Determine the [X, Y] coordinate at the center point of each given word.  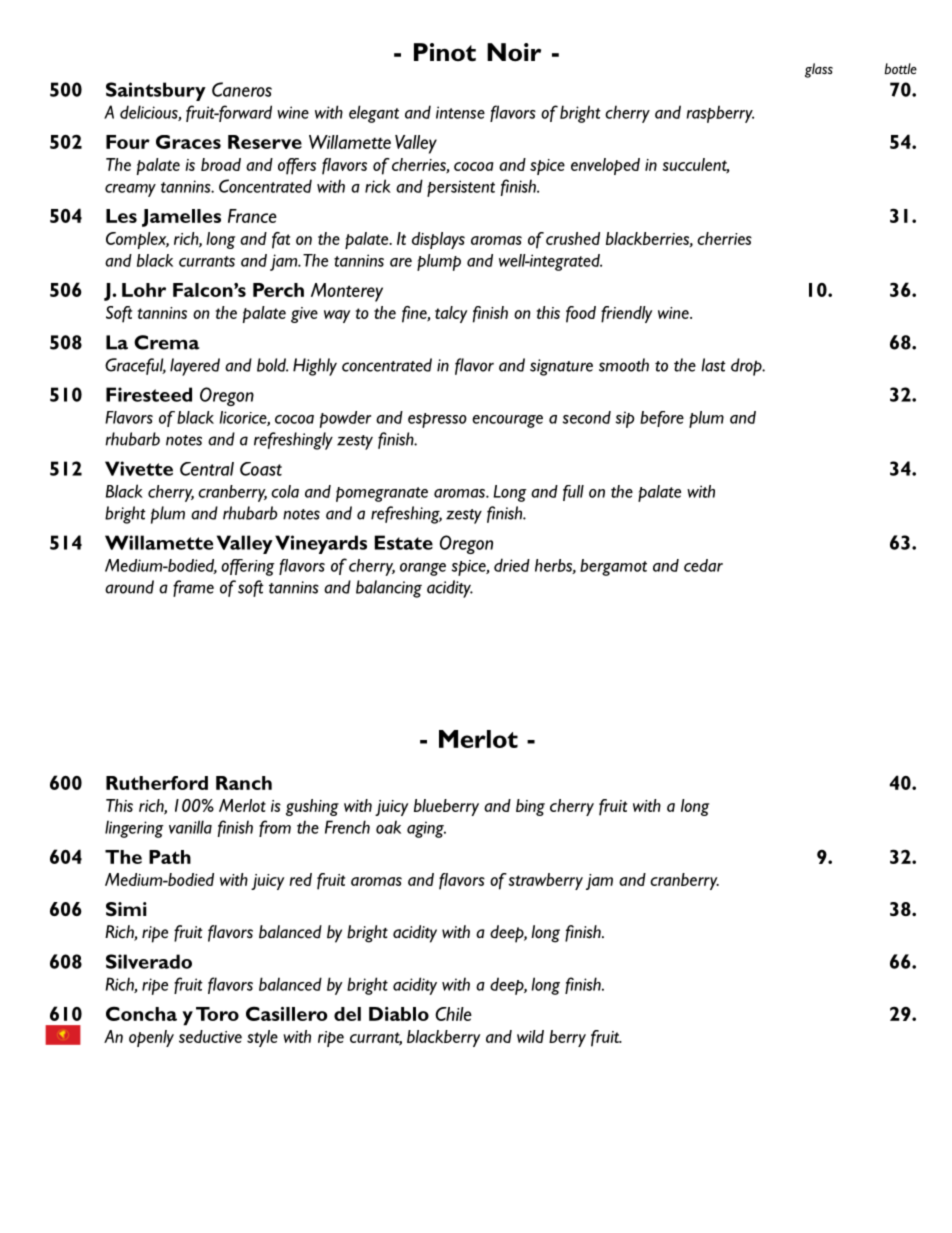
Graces [188, 142]
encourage [507, 421]
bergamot [613, 567]
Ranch [244, 783]
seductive [210, 1036]
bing [530, 807]
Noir [514, 52]
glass [819, 70]
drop [747, 367]
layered [195, 367]
